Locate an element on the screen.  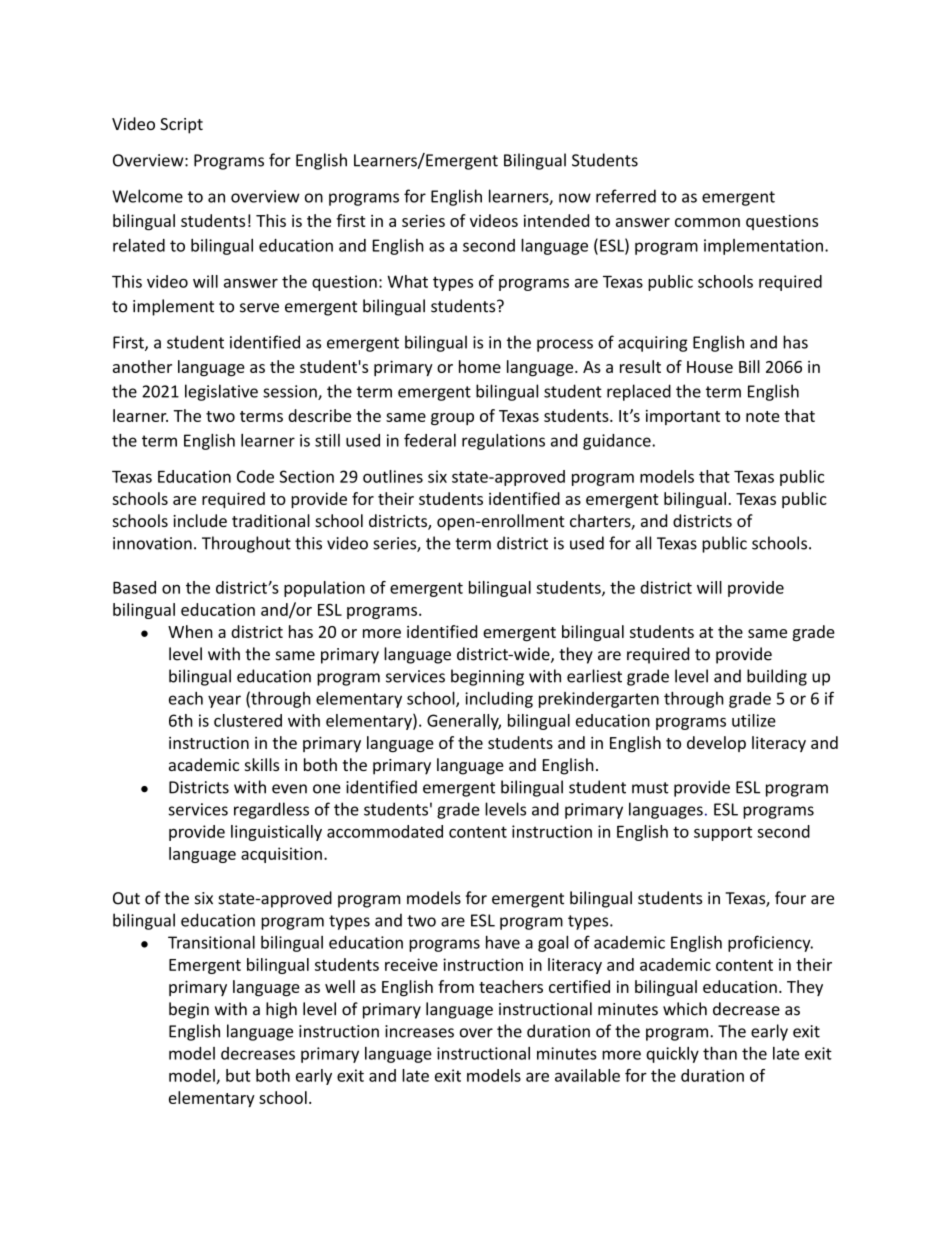
Script is located at coordinates (181, 126).
